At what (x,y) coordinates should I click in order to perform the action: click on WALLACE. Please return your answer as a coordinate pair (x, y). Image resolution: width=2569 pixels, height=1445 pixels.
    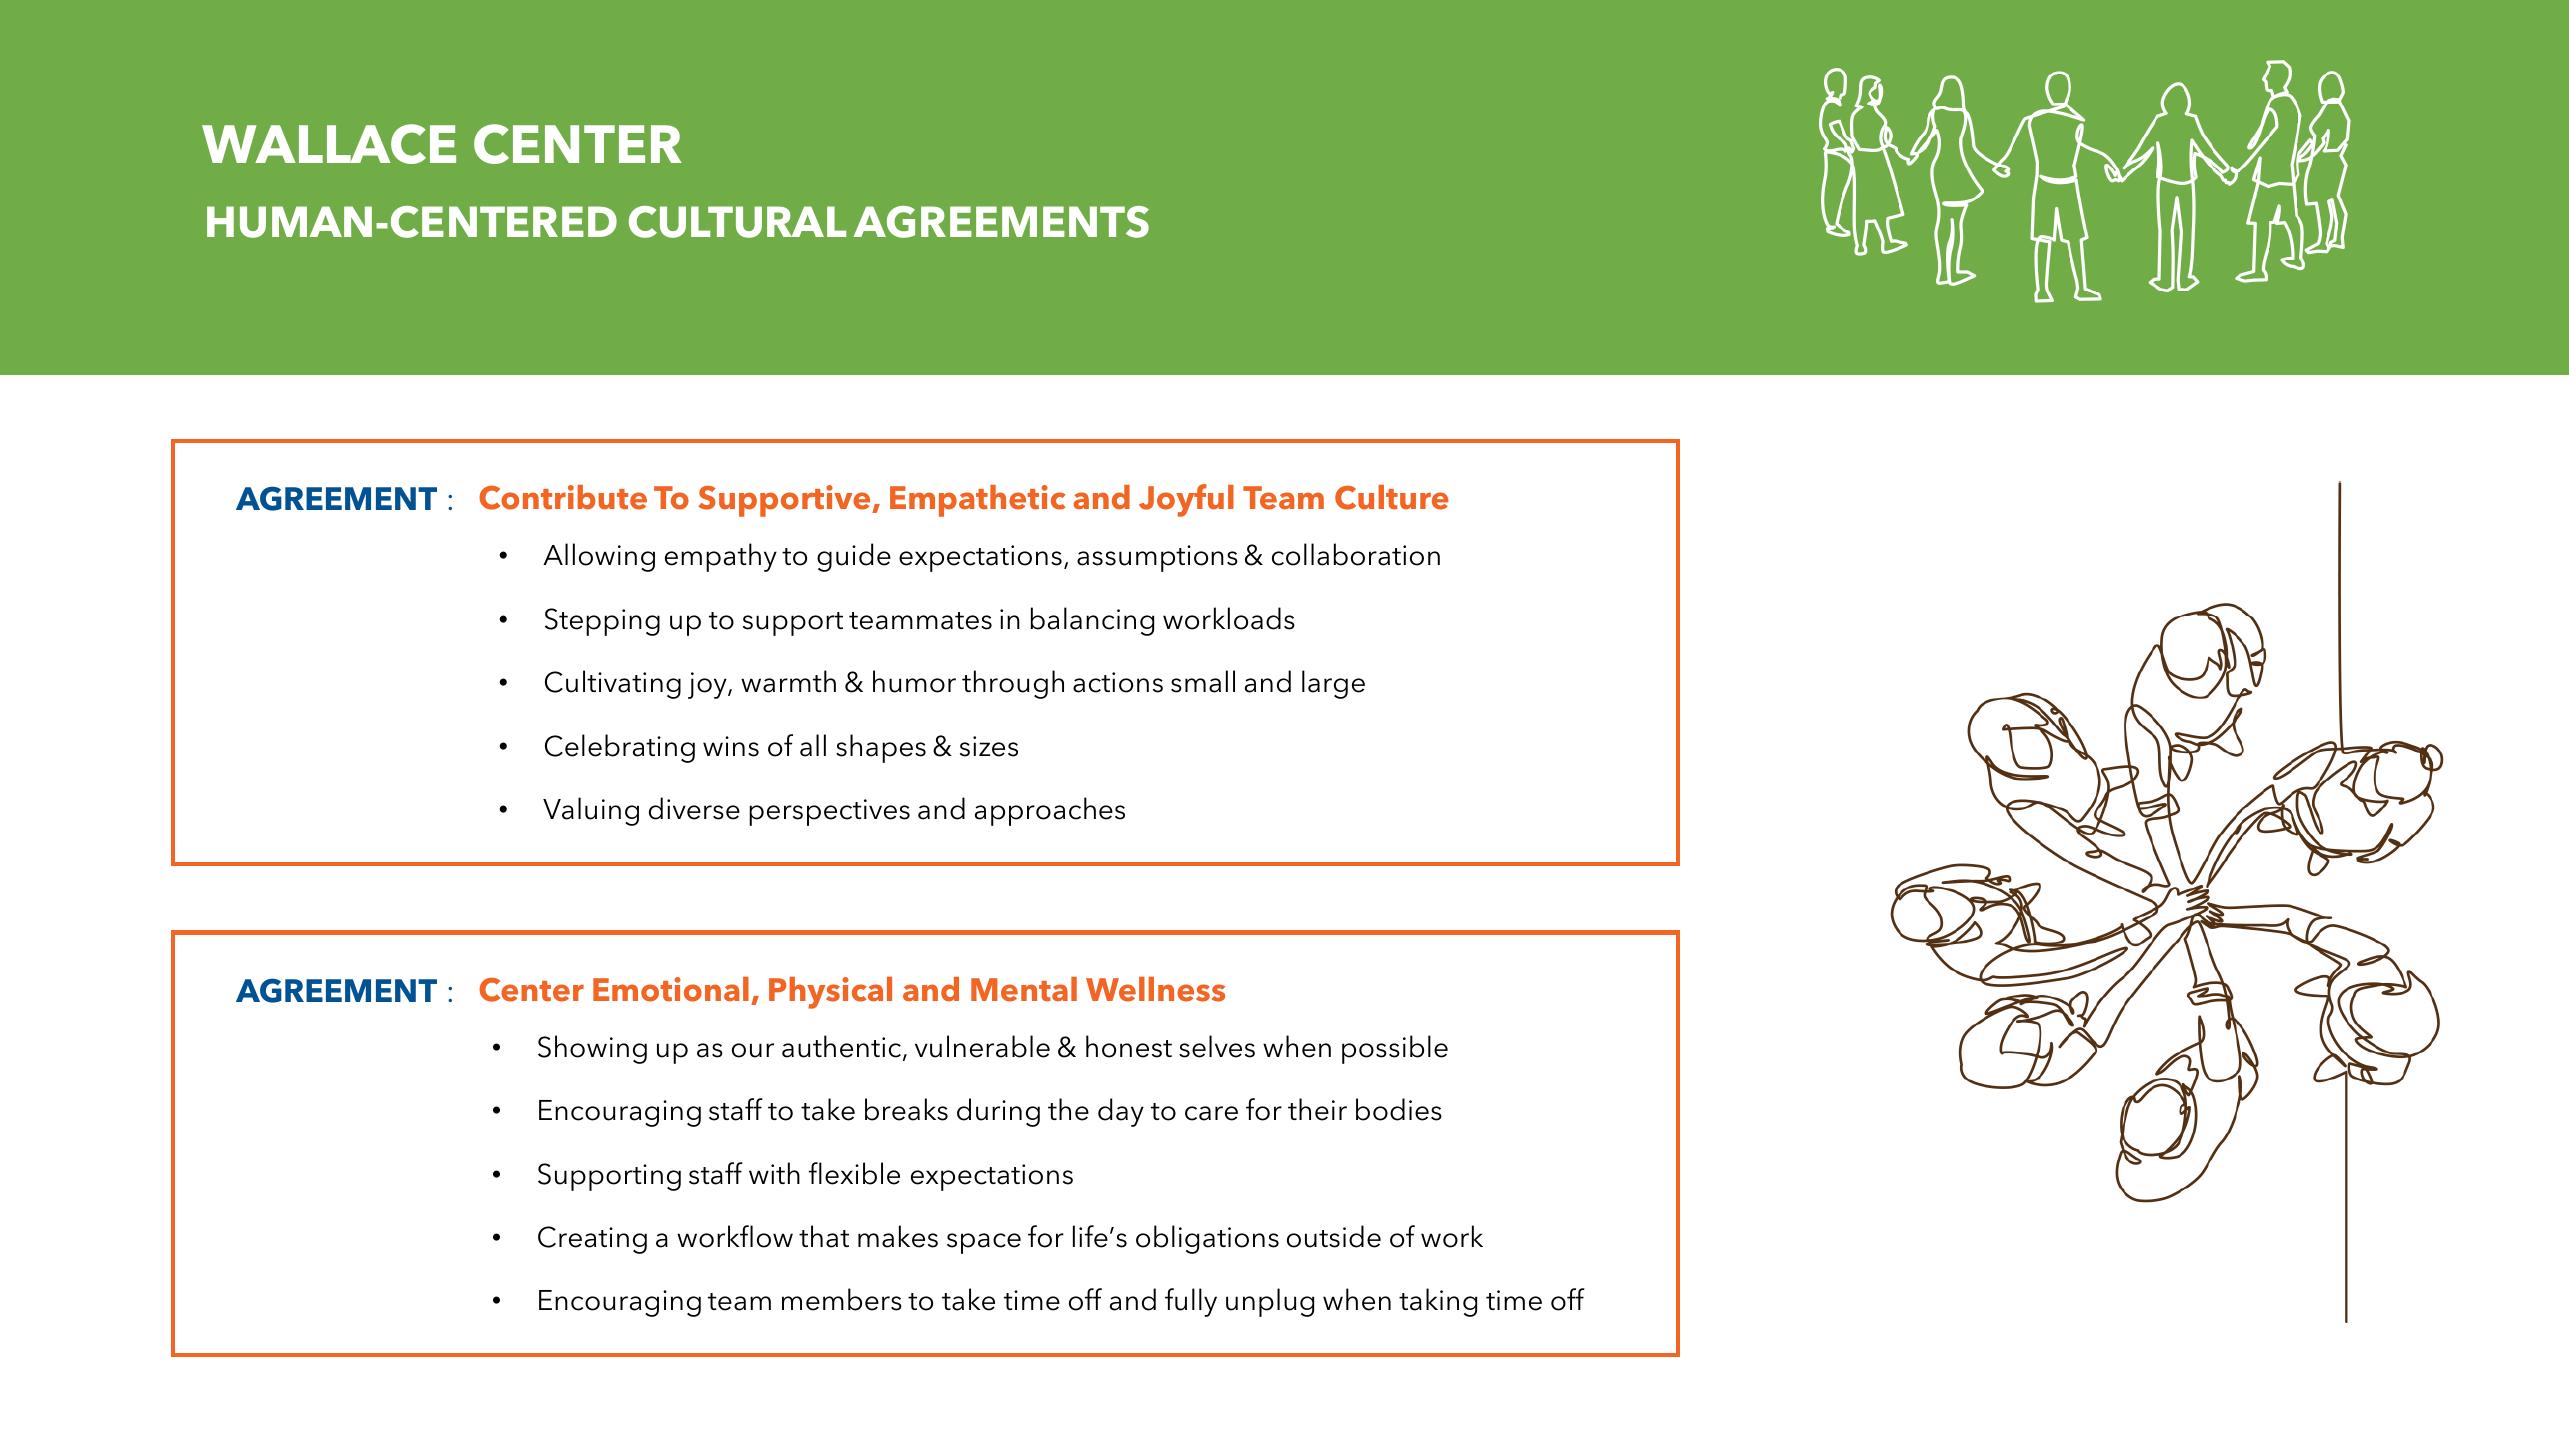
    Looking at the image, I should click on (329, 144).
